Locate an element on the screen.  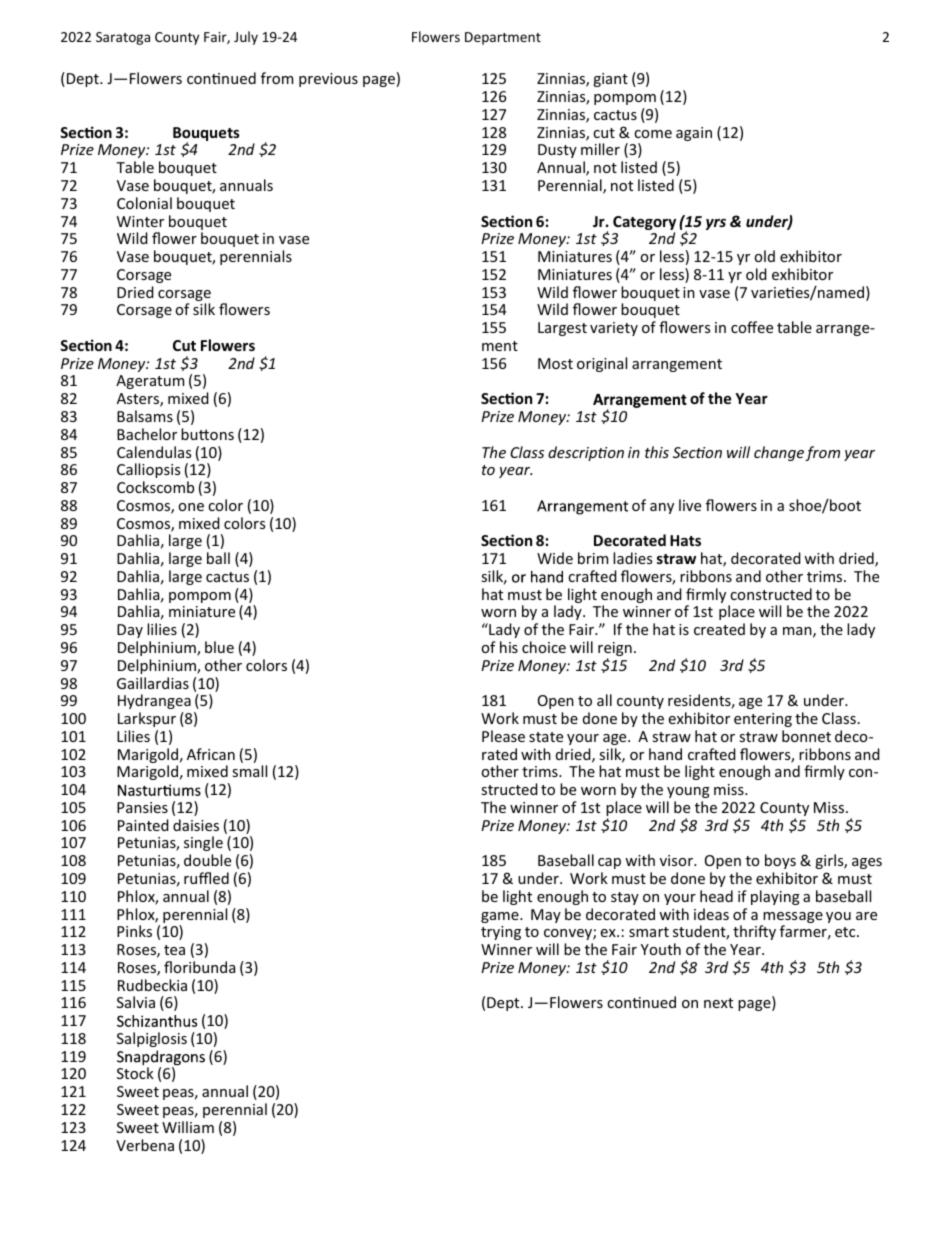
yrs is located at coordinates (716, 224).
